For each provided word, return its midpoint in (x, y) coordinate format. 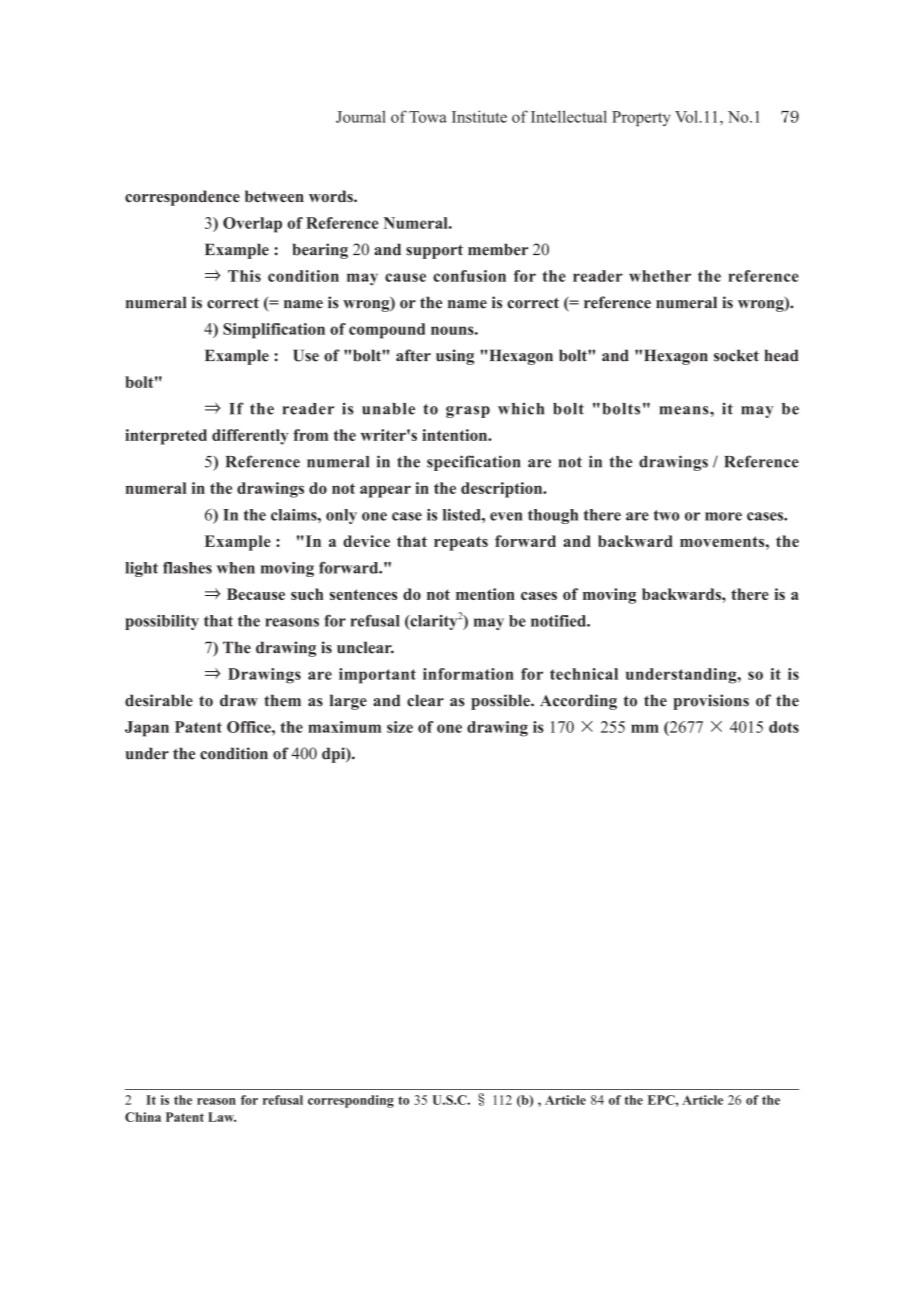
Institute (479, 116)
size (400, 727)
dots (784, 727)
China (143, 1117)
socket (736, 355)
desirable (159, 700)
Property (641, 118)
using (455, 357)
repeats (461, 543)
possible (501, 702)
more (723, 516)
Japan (147, 729)
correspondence (182, 198)
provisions (711, 702)
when (236, 568)
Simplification (274, 331)
